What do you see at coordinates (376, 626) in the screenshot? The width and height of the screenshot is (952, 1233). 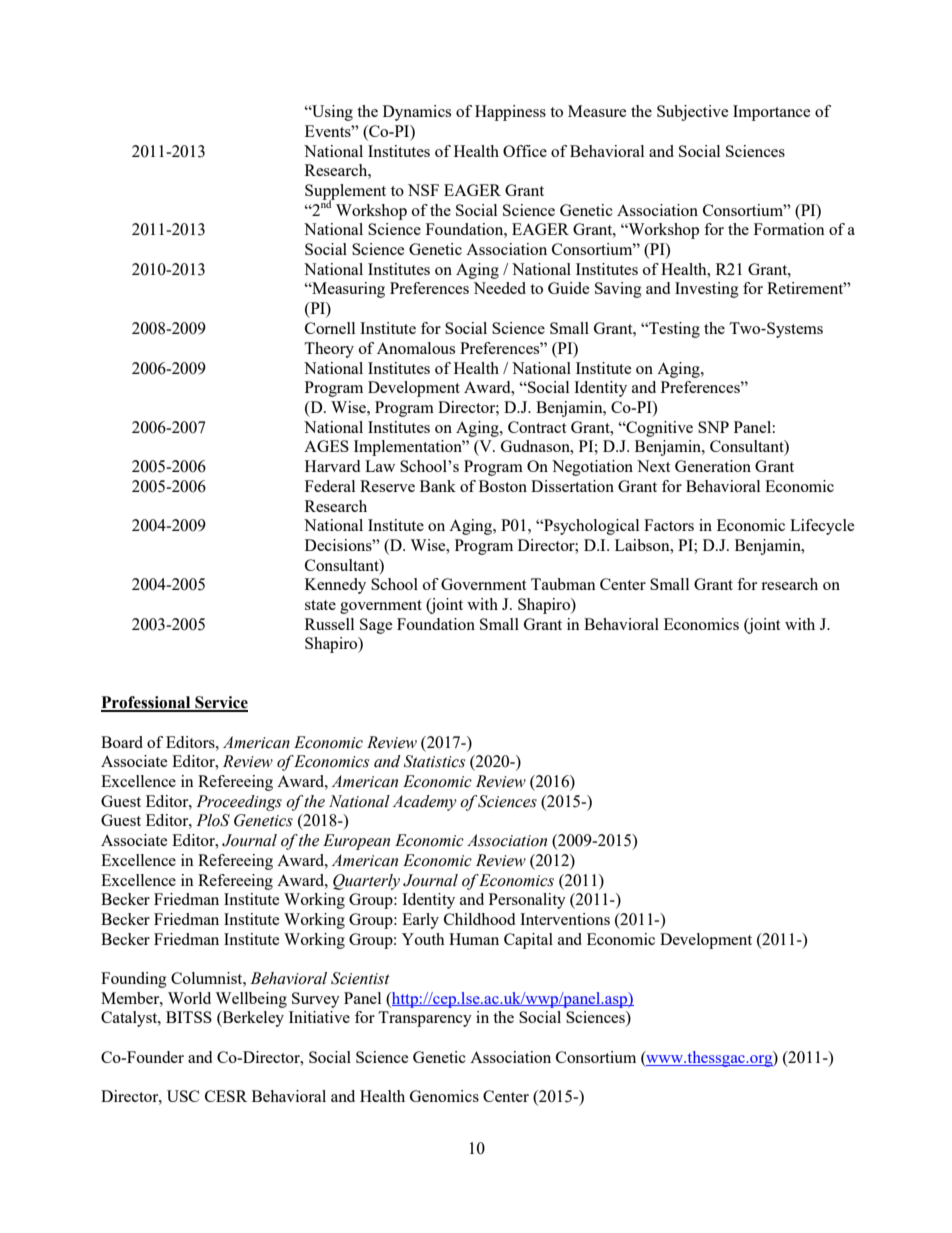 I see `Sage` at bounding box center [376, 626].
